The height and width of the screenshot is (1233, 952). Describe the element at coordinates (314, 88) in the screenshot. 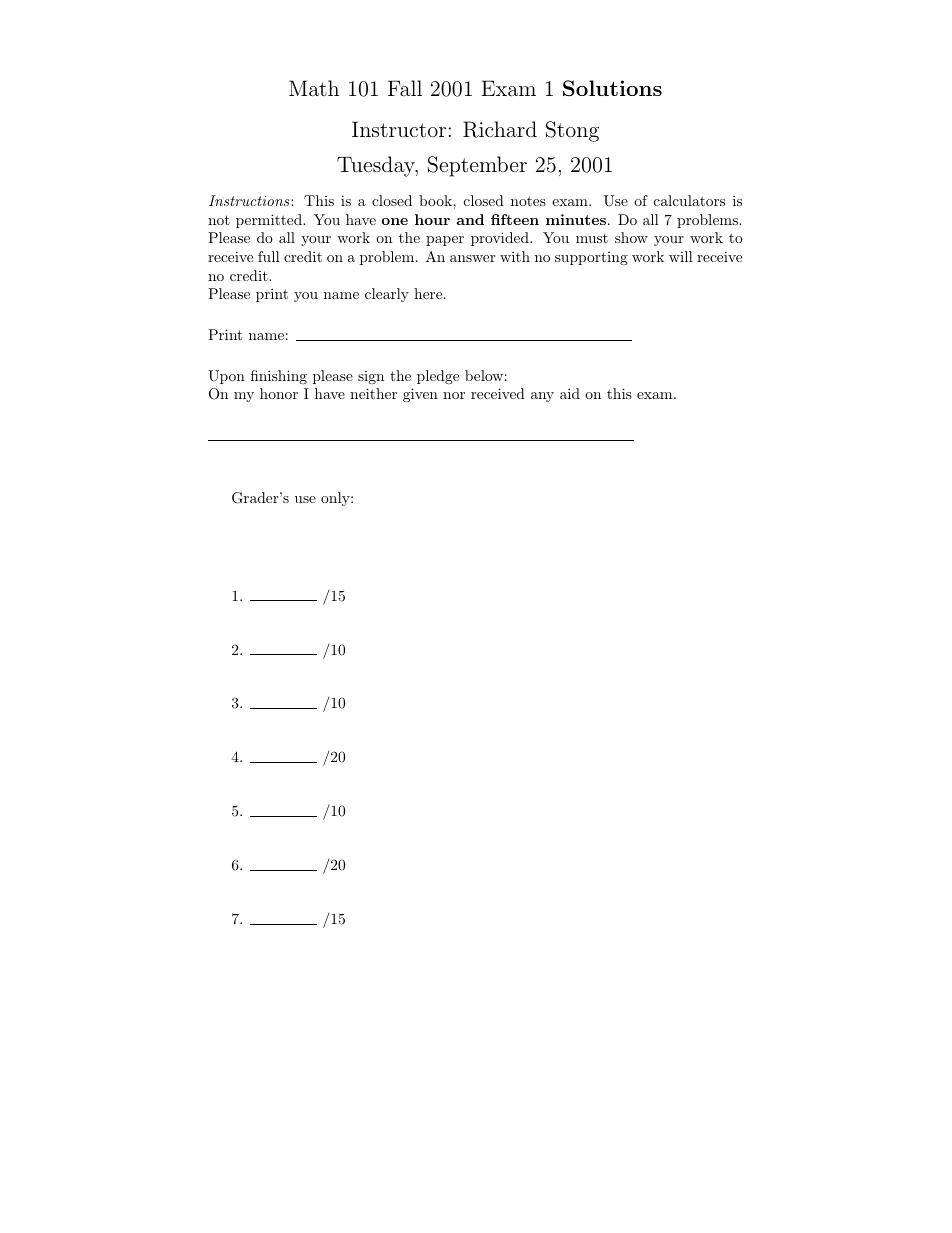

I see `Math` at that location.
